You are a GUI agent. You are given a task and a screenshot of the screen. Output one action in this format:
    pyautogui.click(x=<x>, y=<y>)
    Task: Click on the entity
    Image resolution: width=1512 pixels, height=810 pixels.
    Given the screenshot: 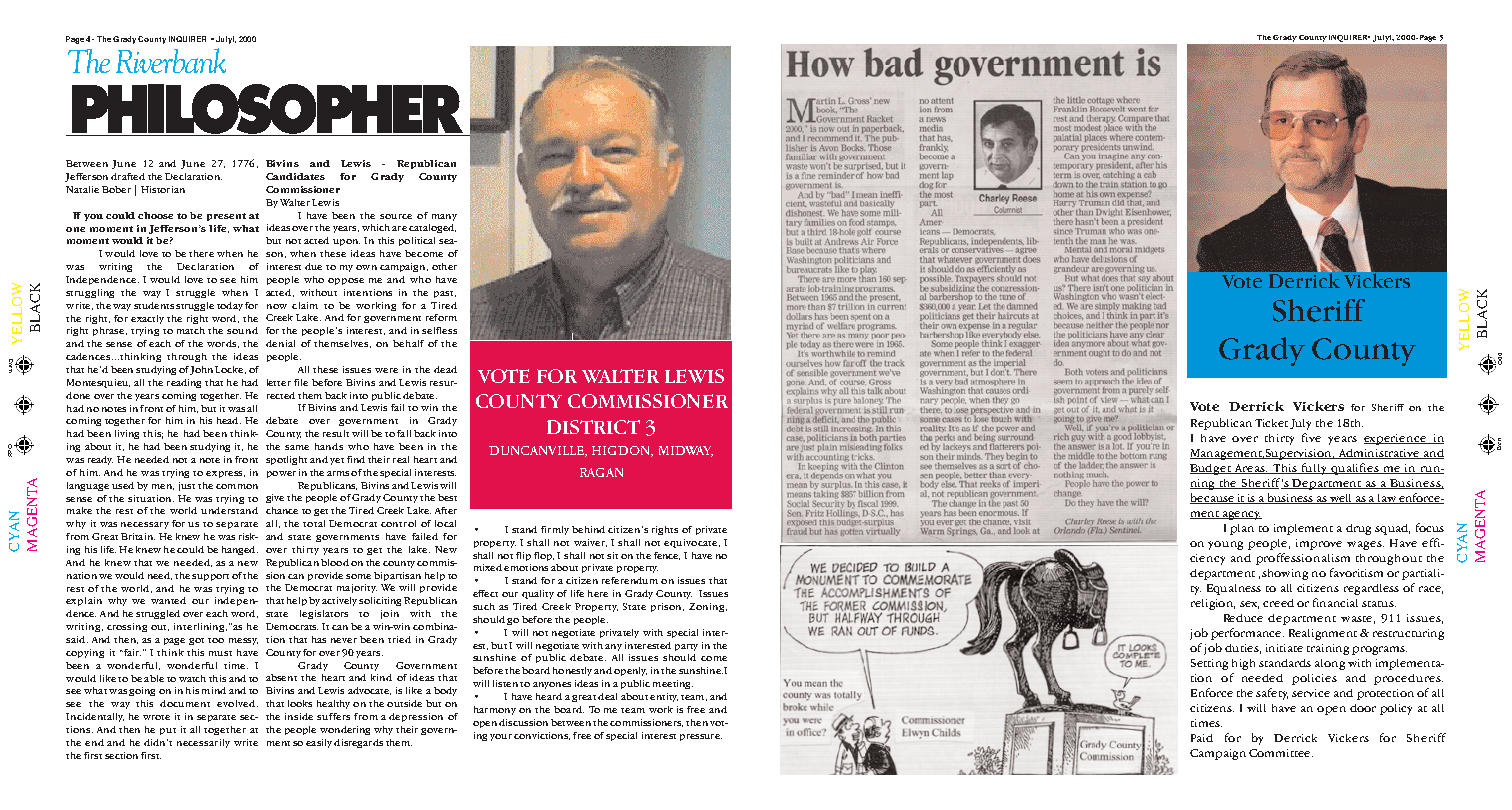 What is the action you would take?
    pyautogui.click(x=664, y=697)
